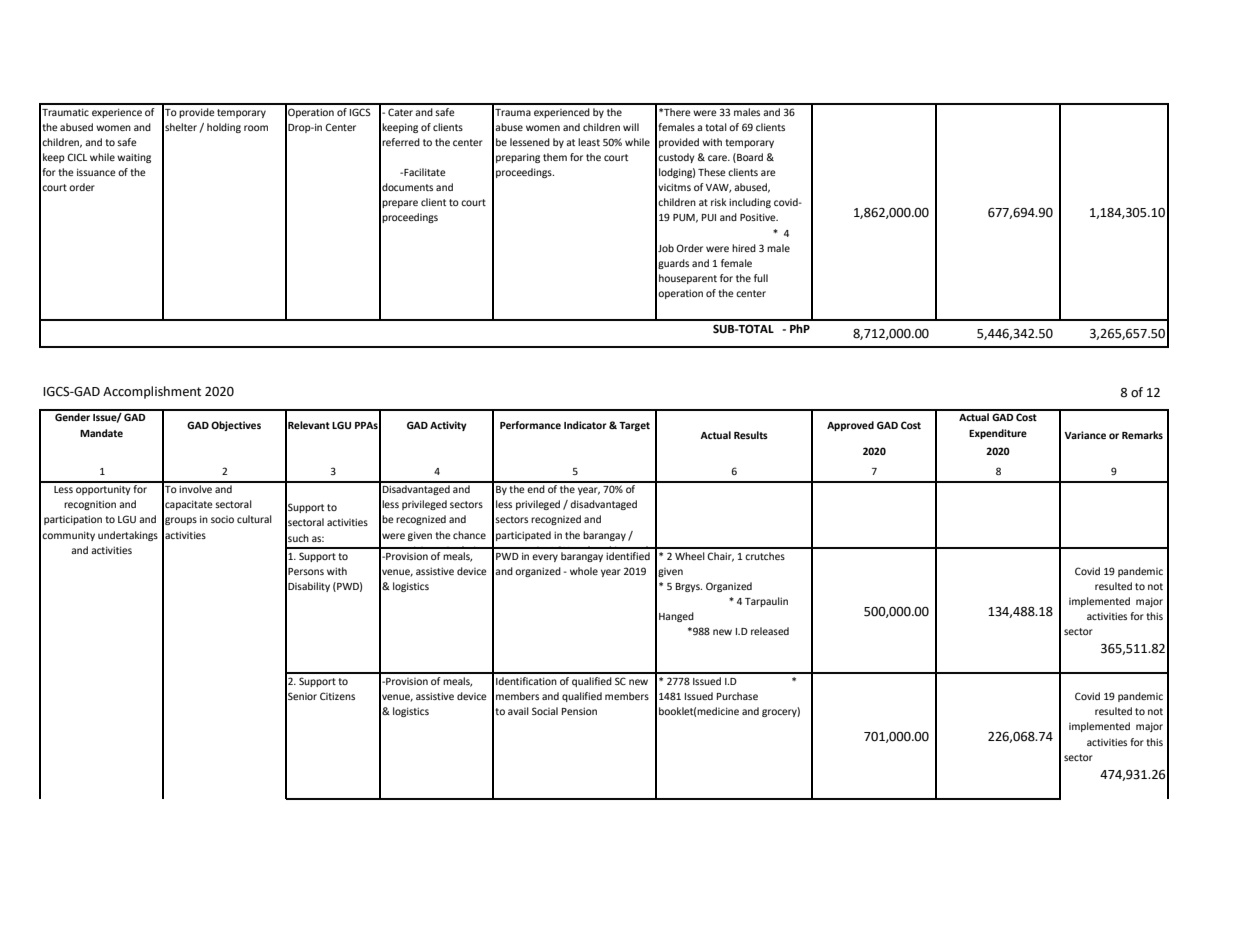 Image resolution: width=1233 pixels, height=952 pixels. I want to click on Positive, so click(759, 217).
